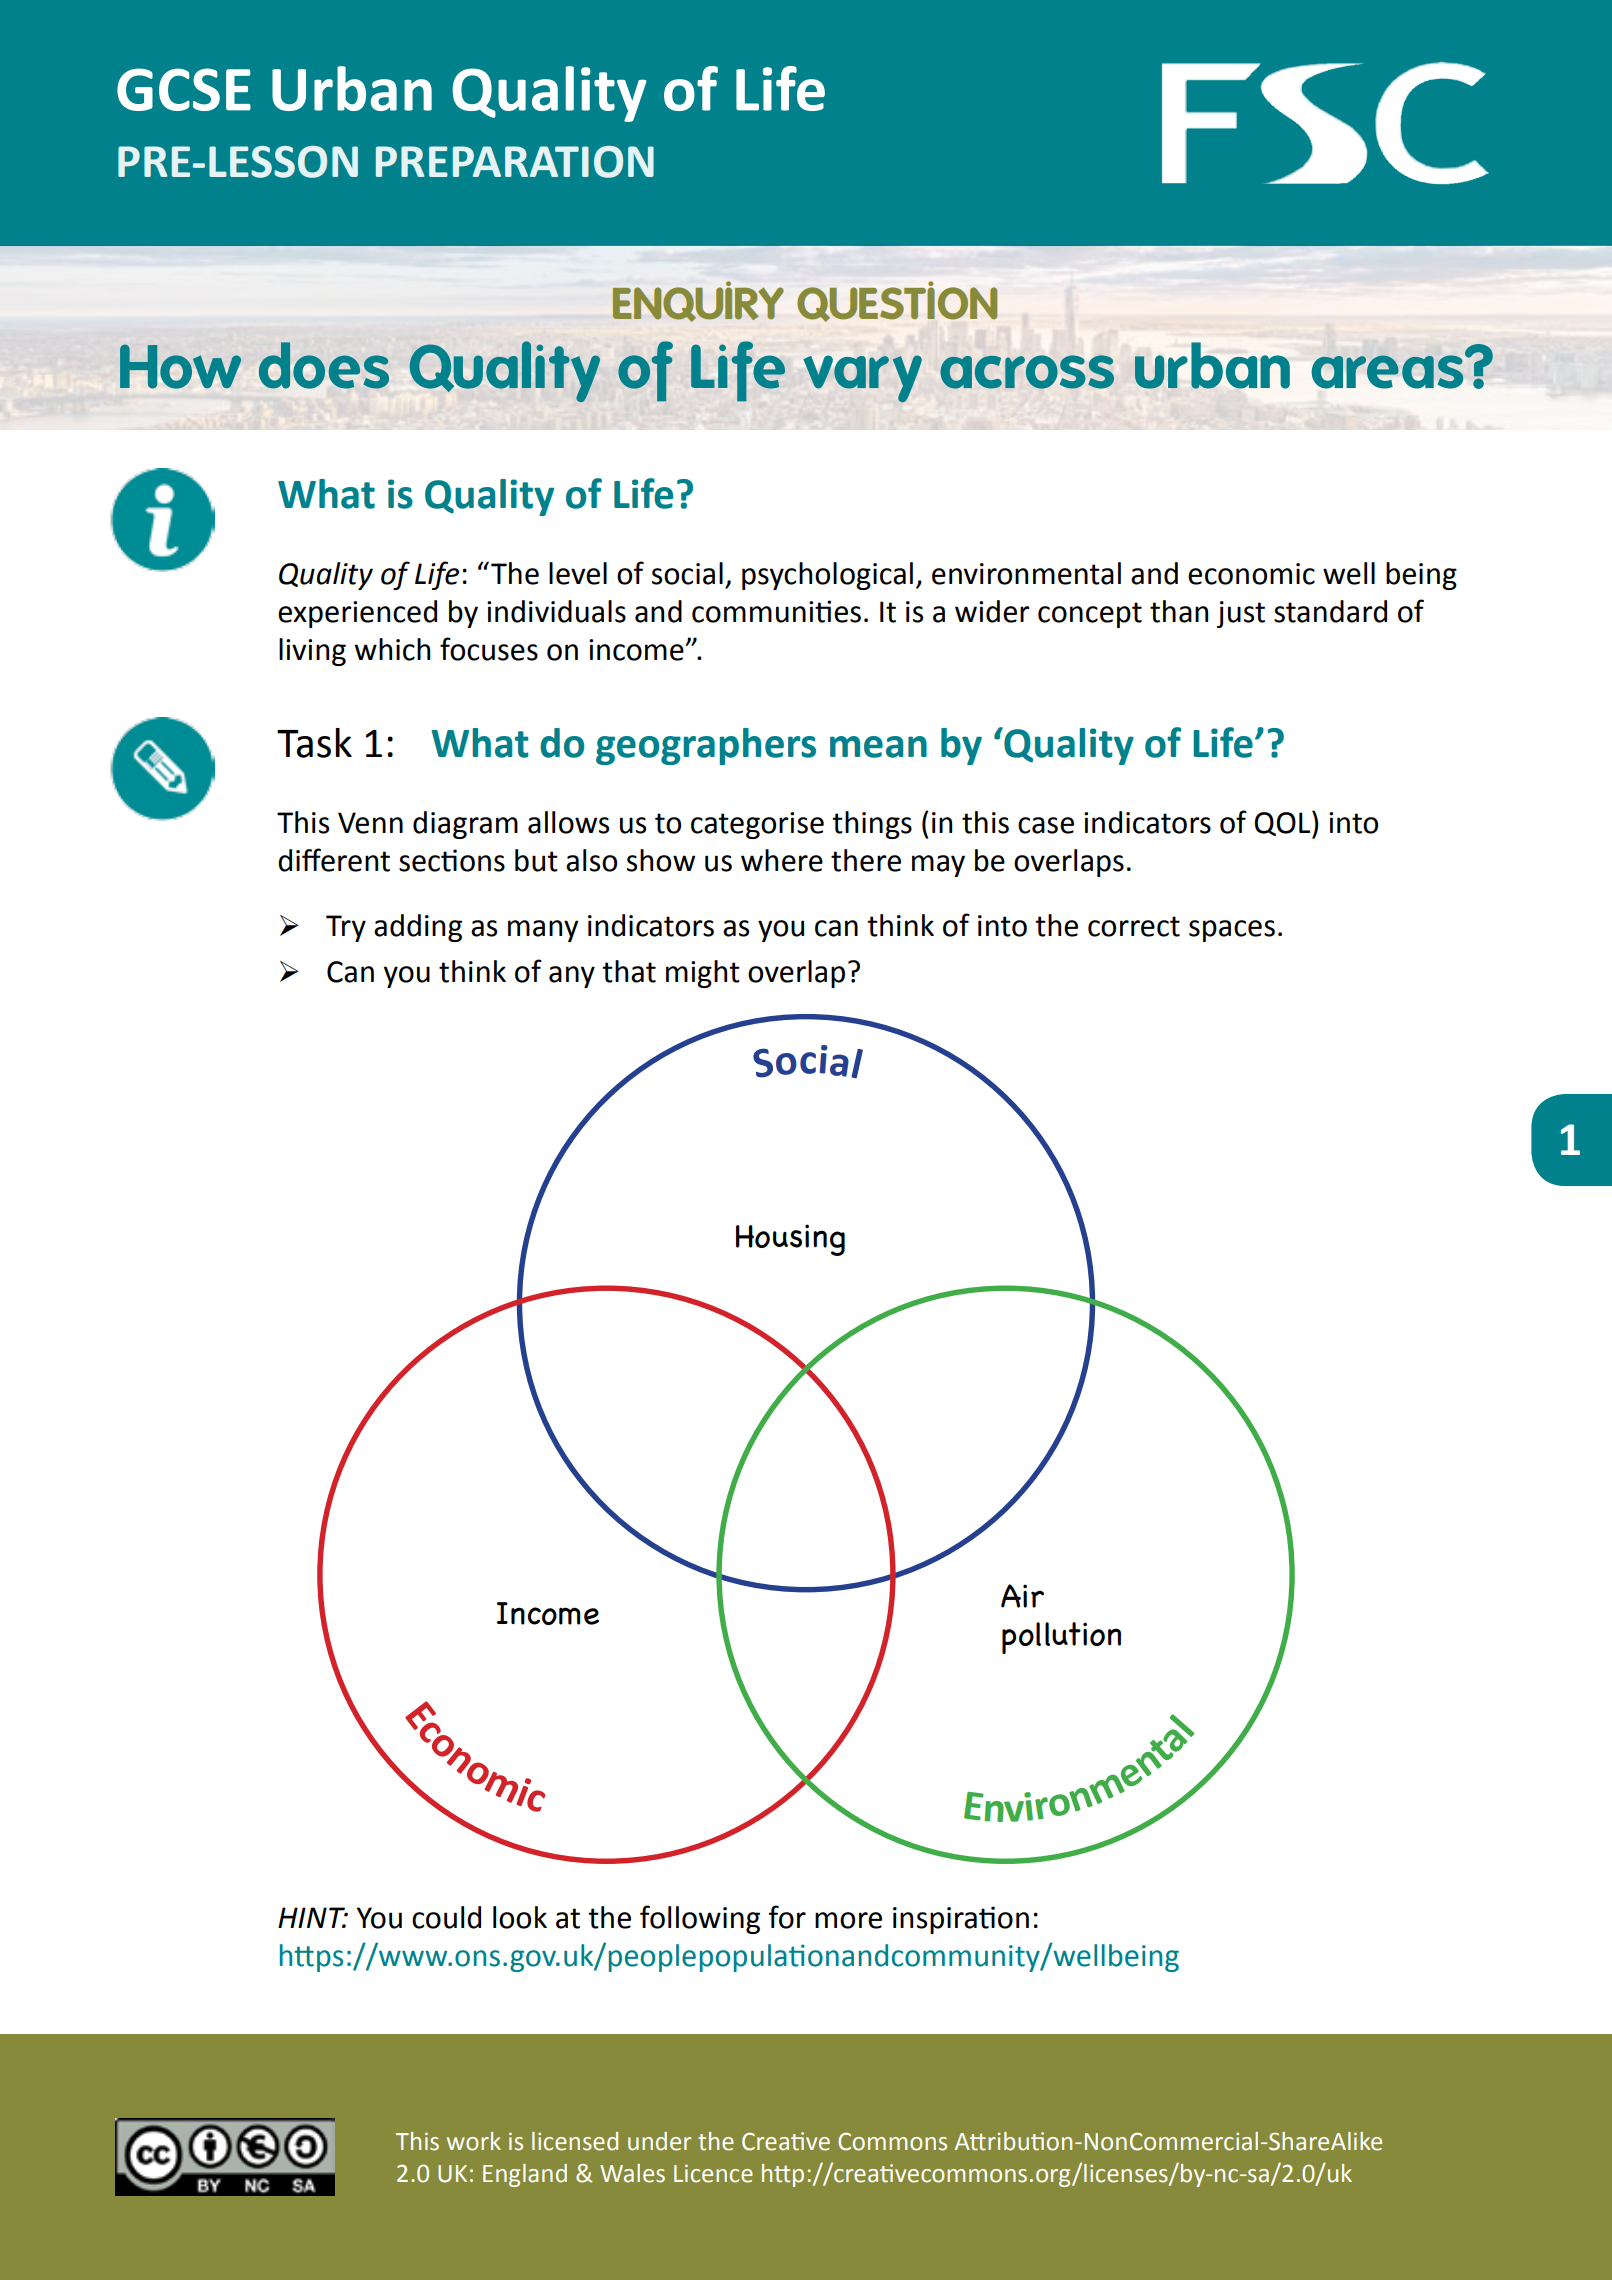 This screenshot has width=1612, height=2280. Describe the element at coordinates (790, 1240) in the screenshot. I see `Housing` at that location.
